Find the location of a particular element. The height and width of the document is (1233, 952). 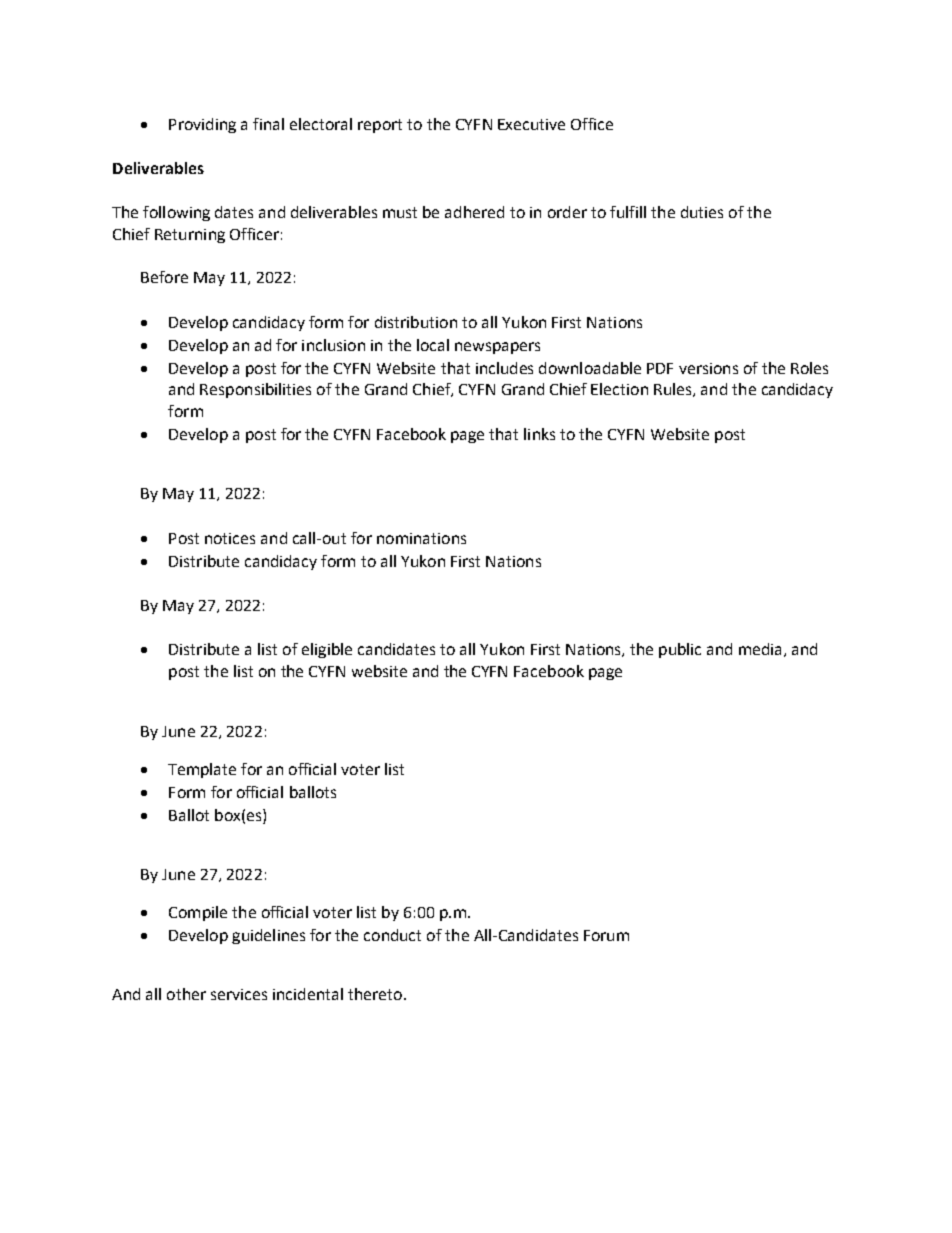

Executive is located at coordinates (531, 124).
